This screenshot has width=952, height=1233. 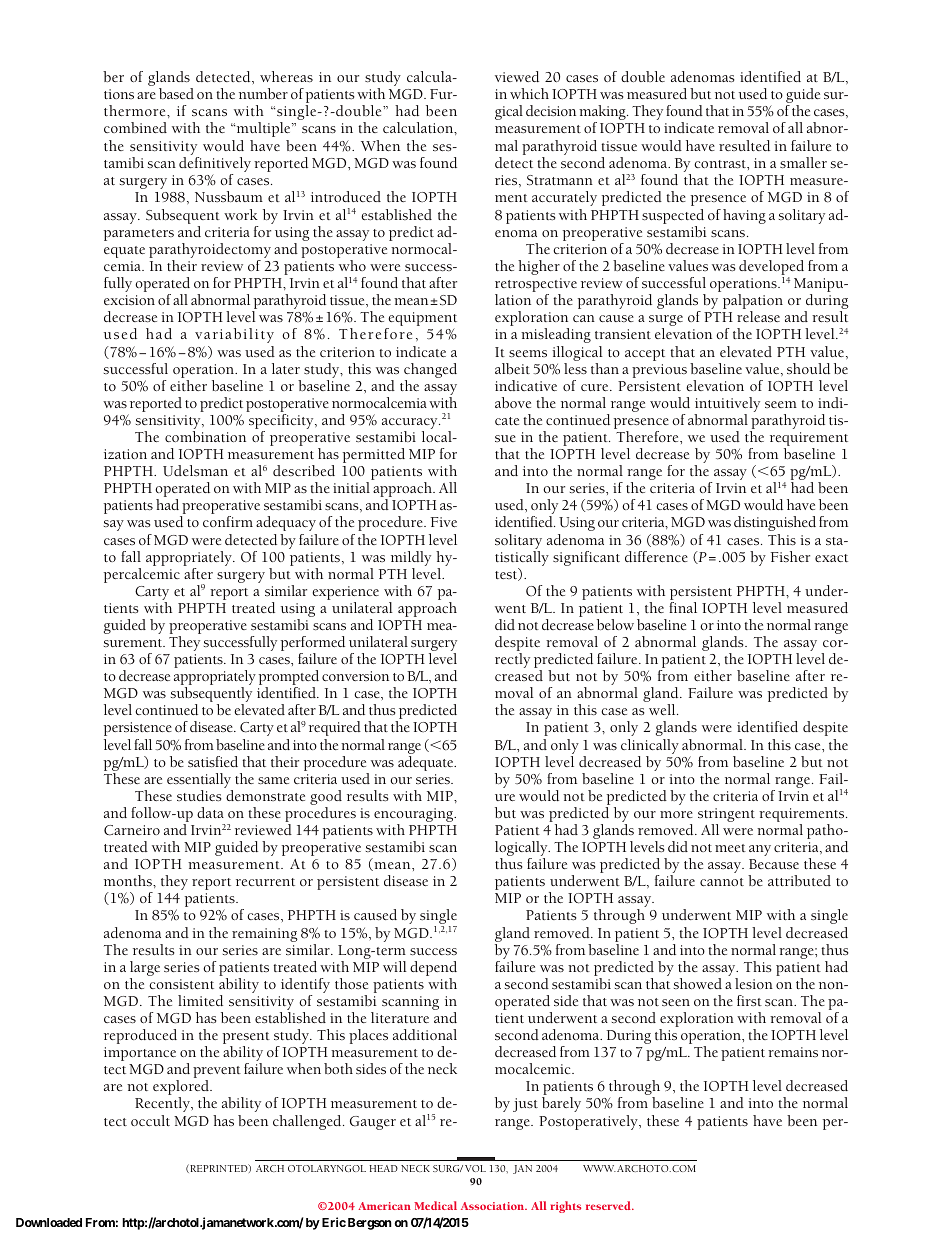 What do you see at coordinates (529, 93) in the screenshot?
I see `which` at bounding box center [529, 93].
